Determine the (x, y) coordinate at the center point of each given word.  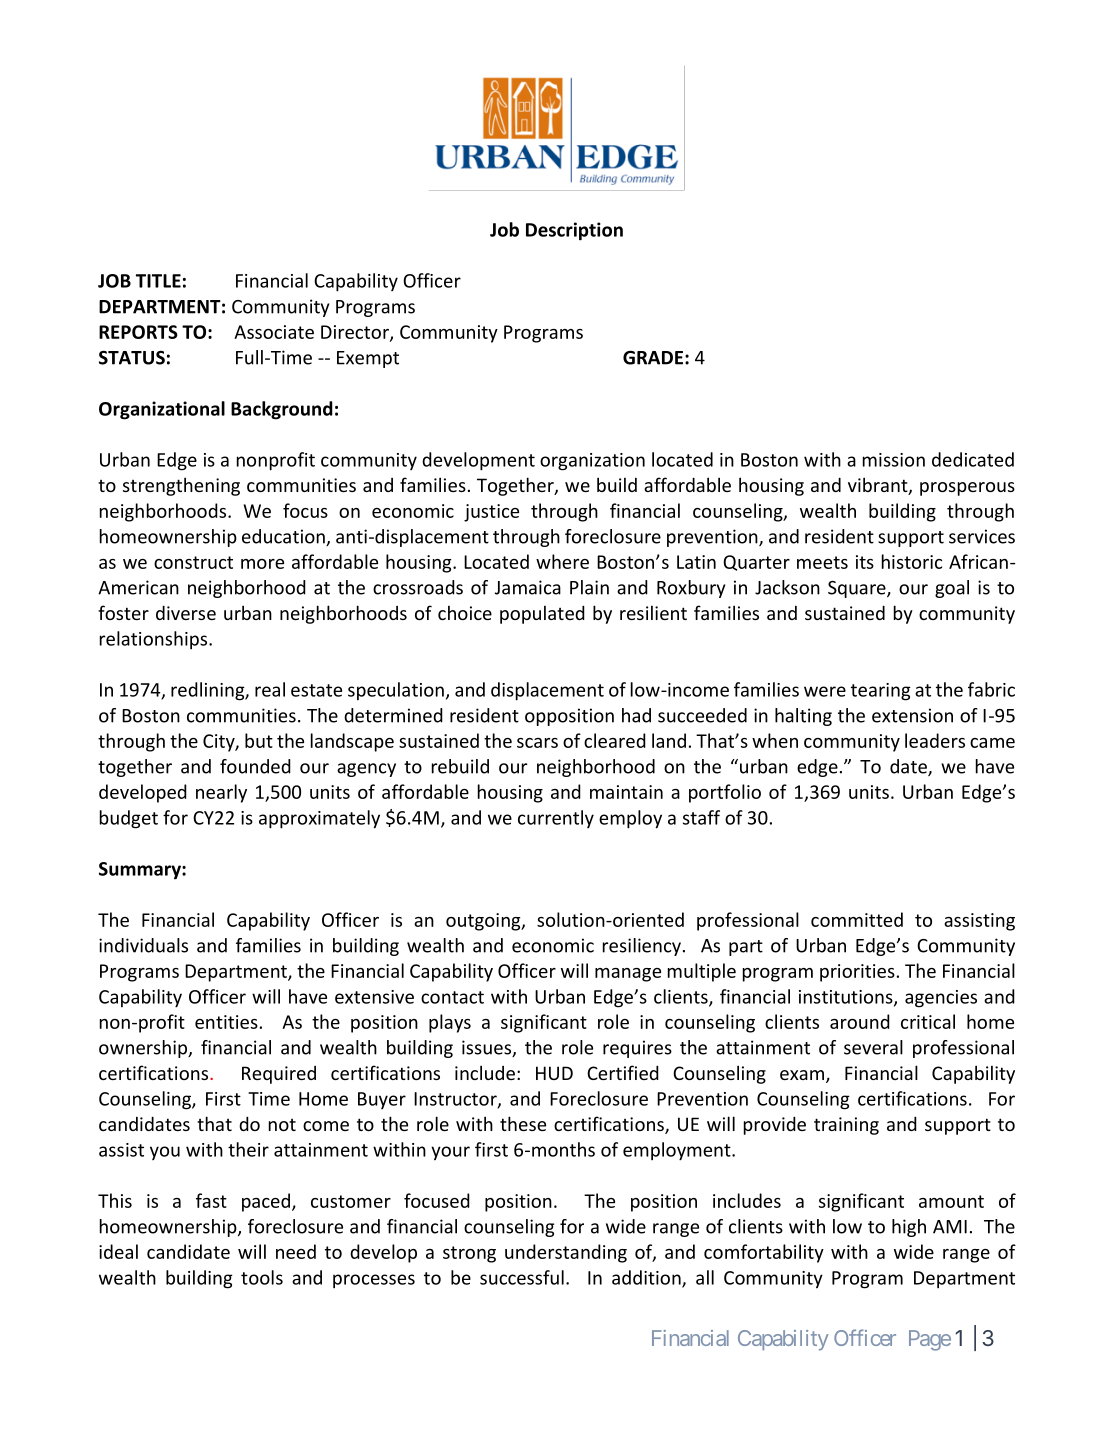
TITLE (158, 281)
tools (262, 1277)
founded (255, 766)
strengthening (181, 486)
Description (574, 231)
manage (628, 975)
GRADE (653, 357)
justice (491, 513)
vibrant (879, 486)
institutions (847, 998)
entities (226, 1022)
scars (537, 743)
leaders (935, 740)
